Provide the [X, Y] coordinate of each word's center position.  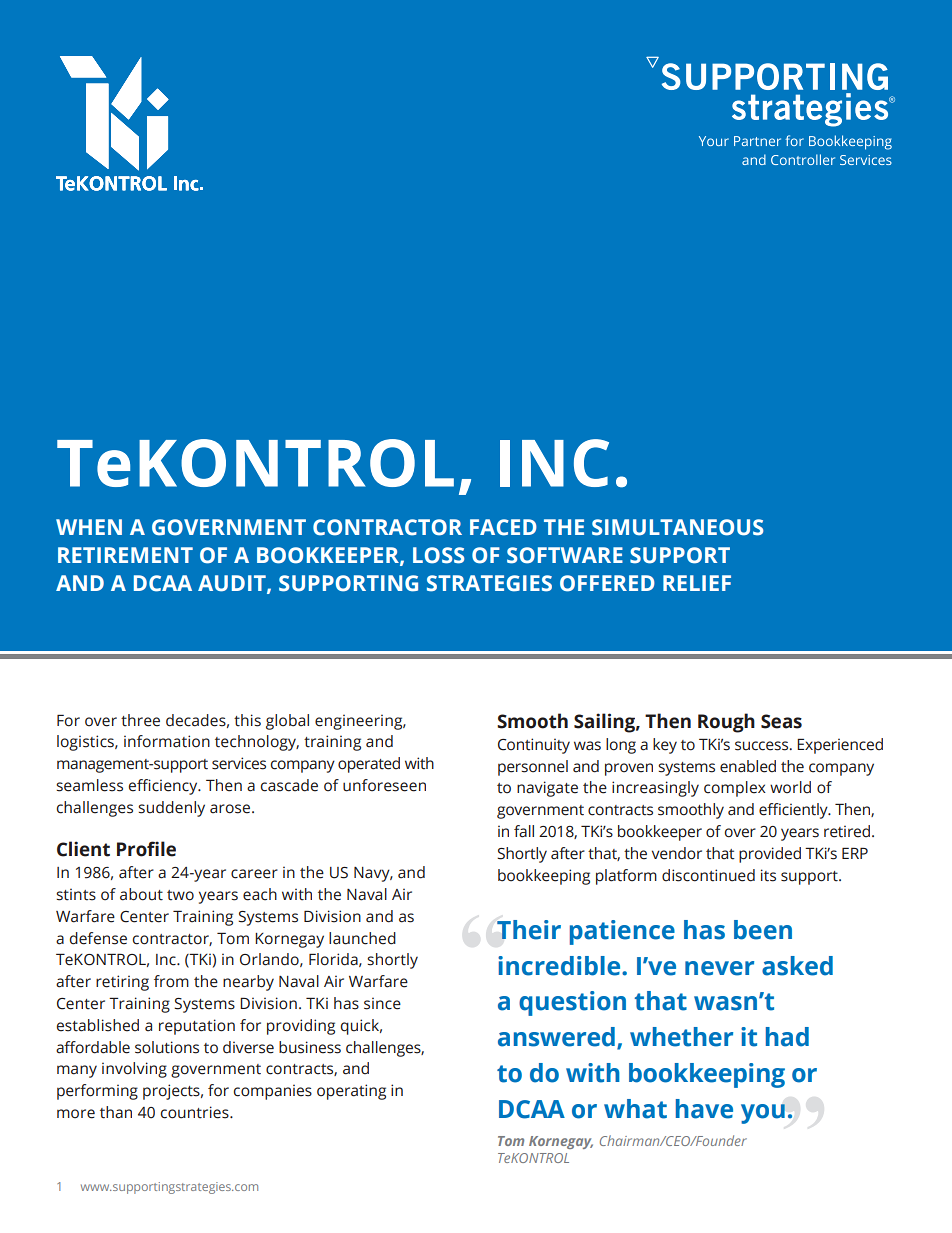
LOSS [438, 555]
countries [196, 1112]
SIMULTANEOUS [677, 527]
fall [524, 831]
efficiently [794, 811]
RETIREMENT [125, 555]
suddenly [171, 809]
